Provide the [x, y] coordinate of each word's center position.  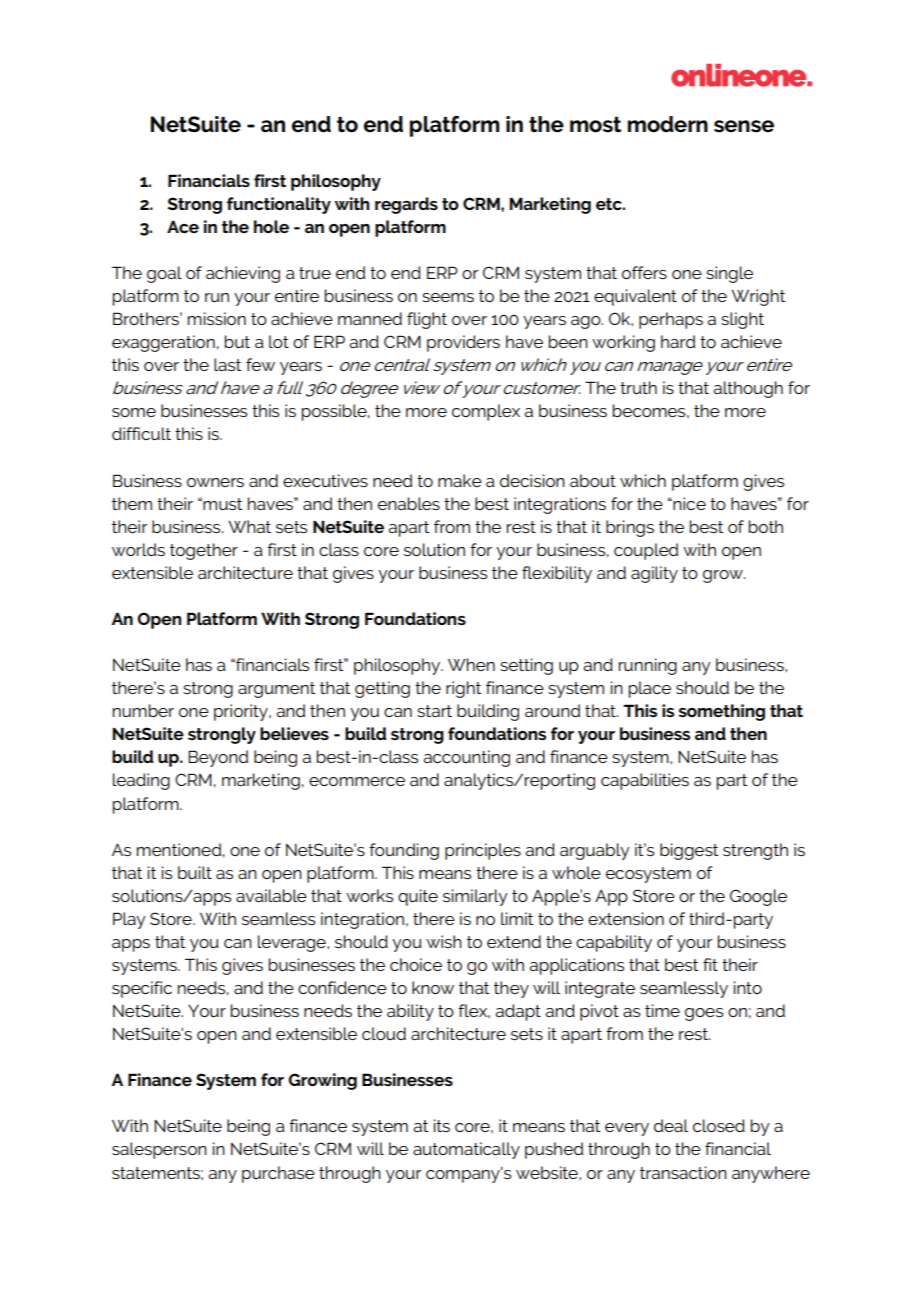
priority [242, 712]
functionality [279, 205]
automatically [466, 1150]
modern [668, 124]
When [471, 664]
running [648, 666]
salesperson [159, 1150]
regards [406, 205]
